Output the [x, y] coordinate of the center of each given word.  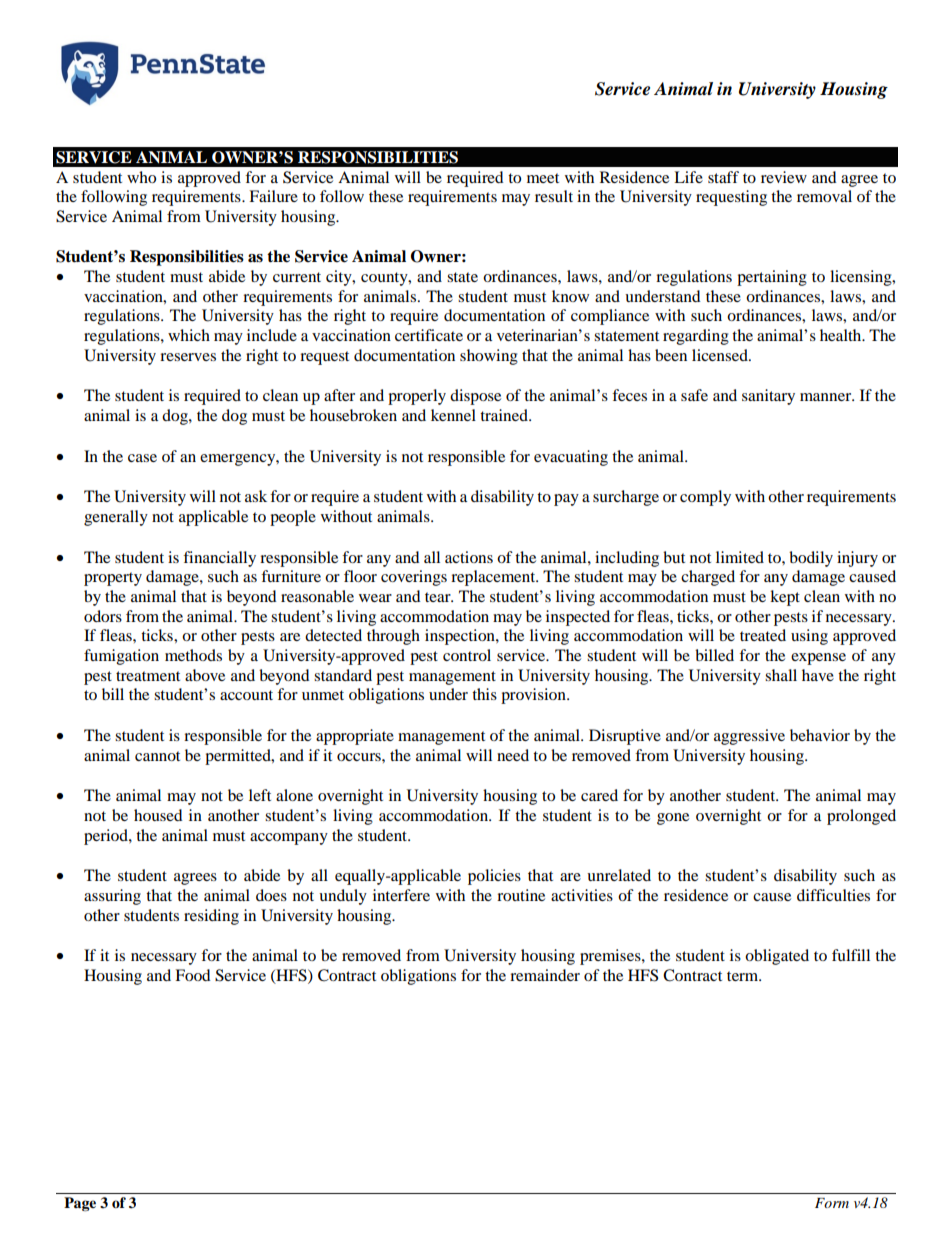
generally [116, 518]
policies [494, 877]
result [554, 196]
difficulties [833, 895]
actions [469, 557]
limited [740, 557]
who [141, 177]
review [784, 177]
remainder [545, 975]
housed [158, 815]
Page [80, 1204]
